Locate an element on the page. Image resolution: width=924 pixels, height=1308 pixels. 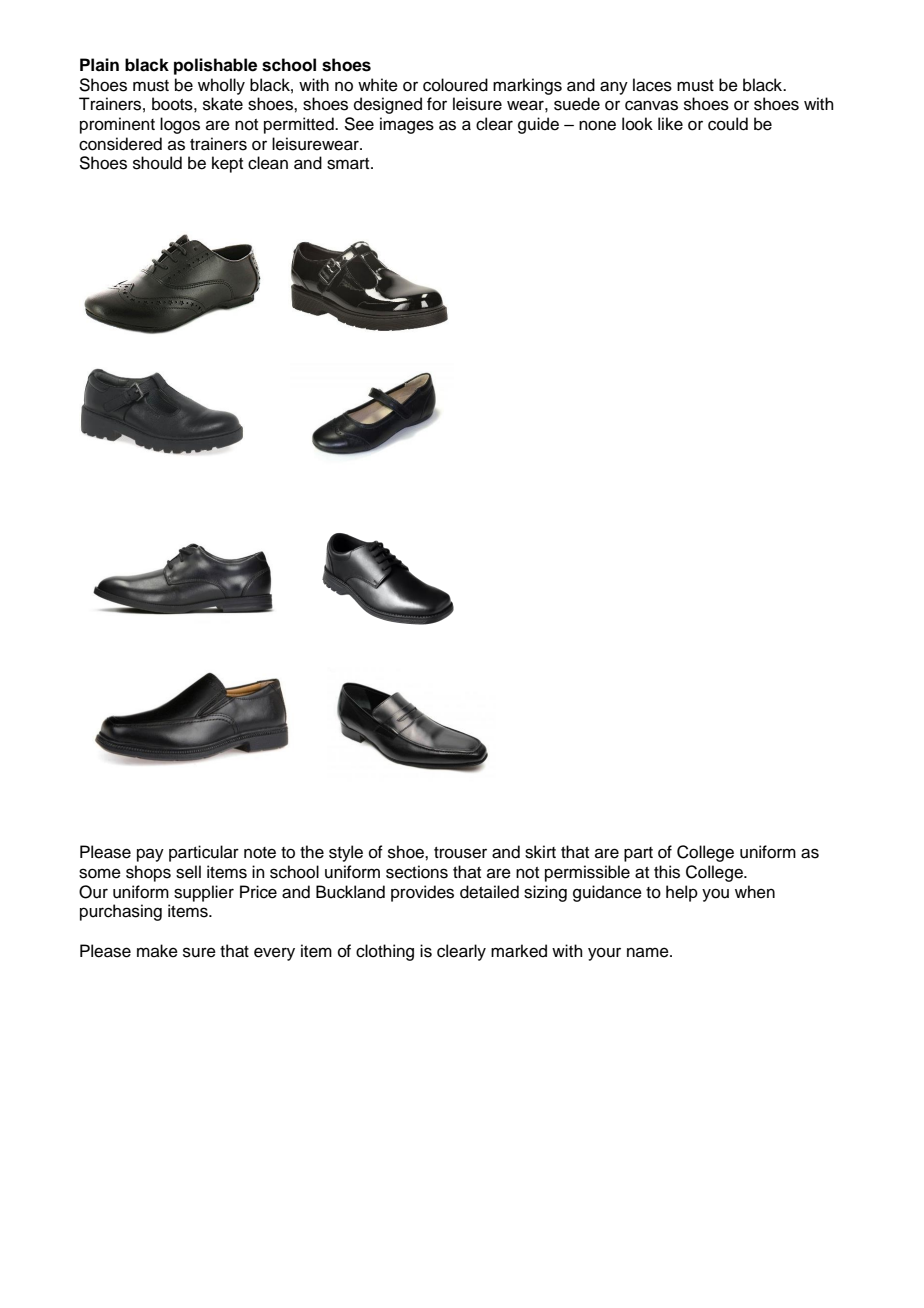
laces is located at coordinates (652, 85).
